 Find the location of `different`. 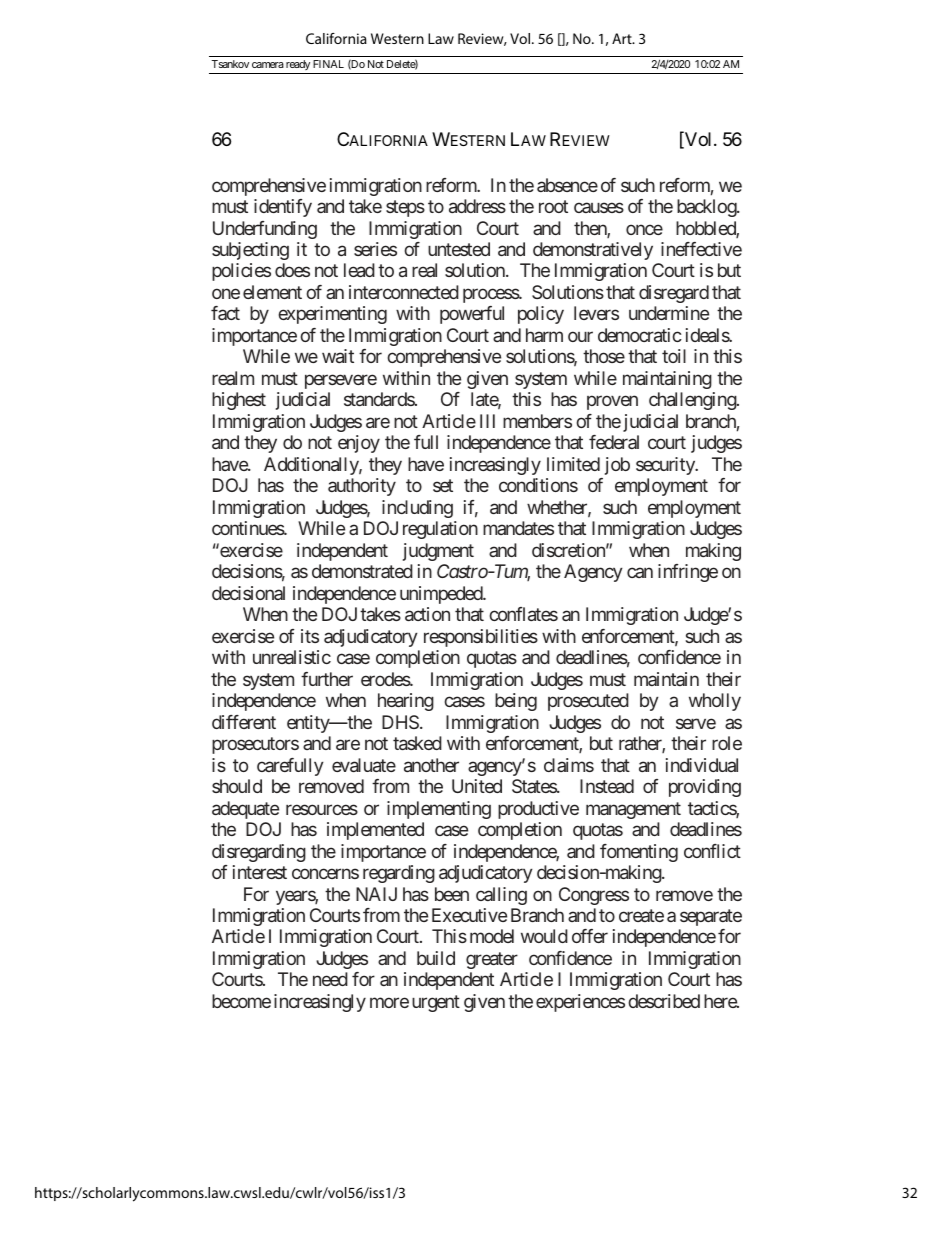

different is located at coordinates (244, 722).
